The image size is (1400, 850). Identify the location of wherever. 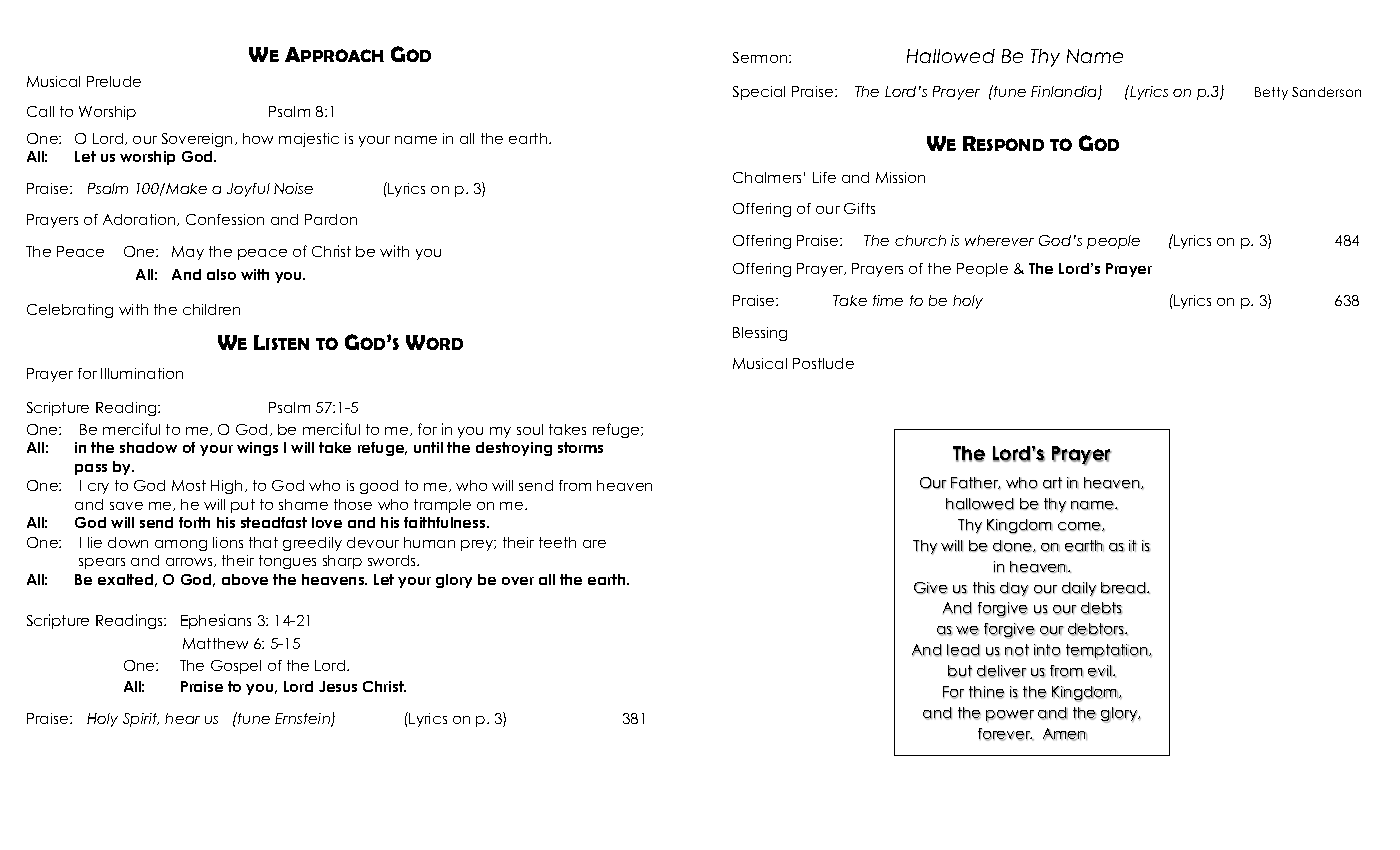
(999, 240).
